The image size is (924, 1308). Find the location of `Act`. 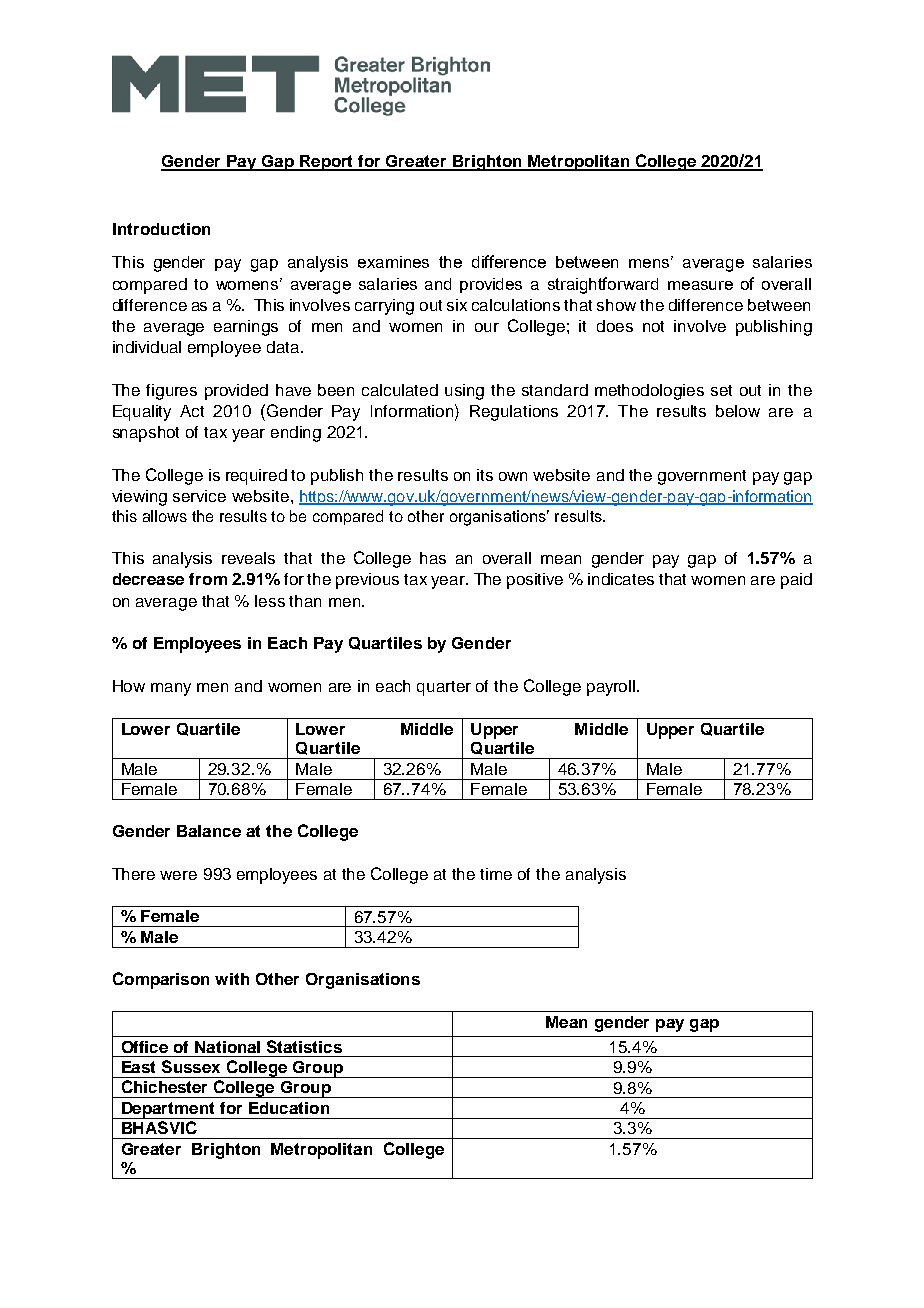

Act is located at coordinates (192, 411).
